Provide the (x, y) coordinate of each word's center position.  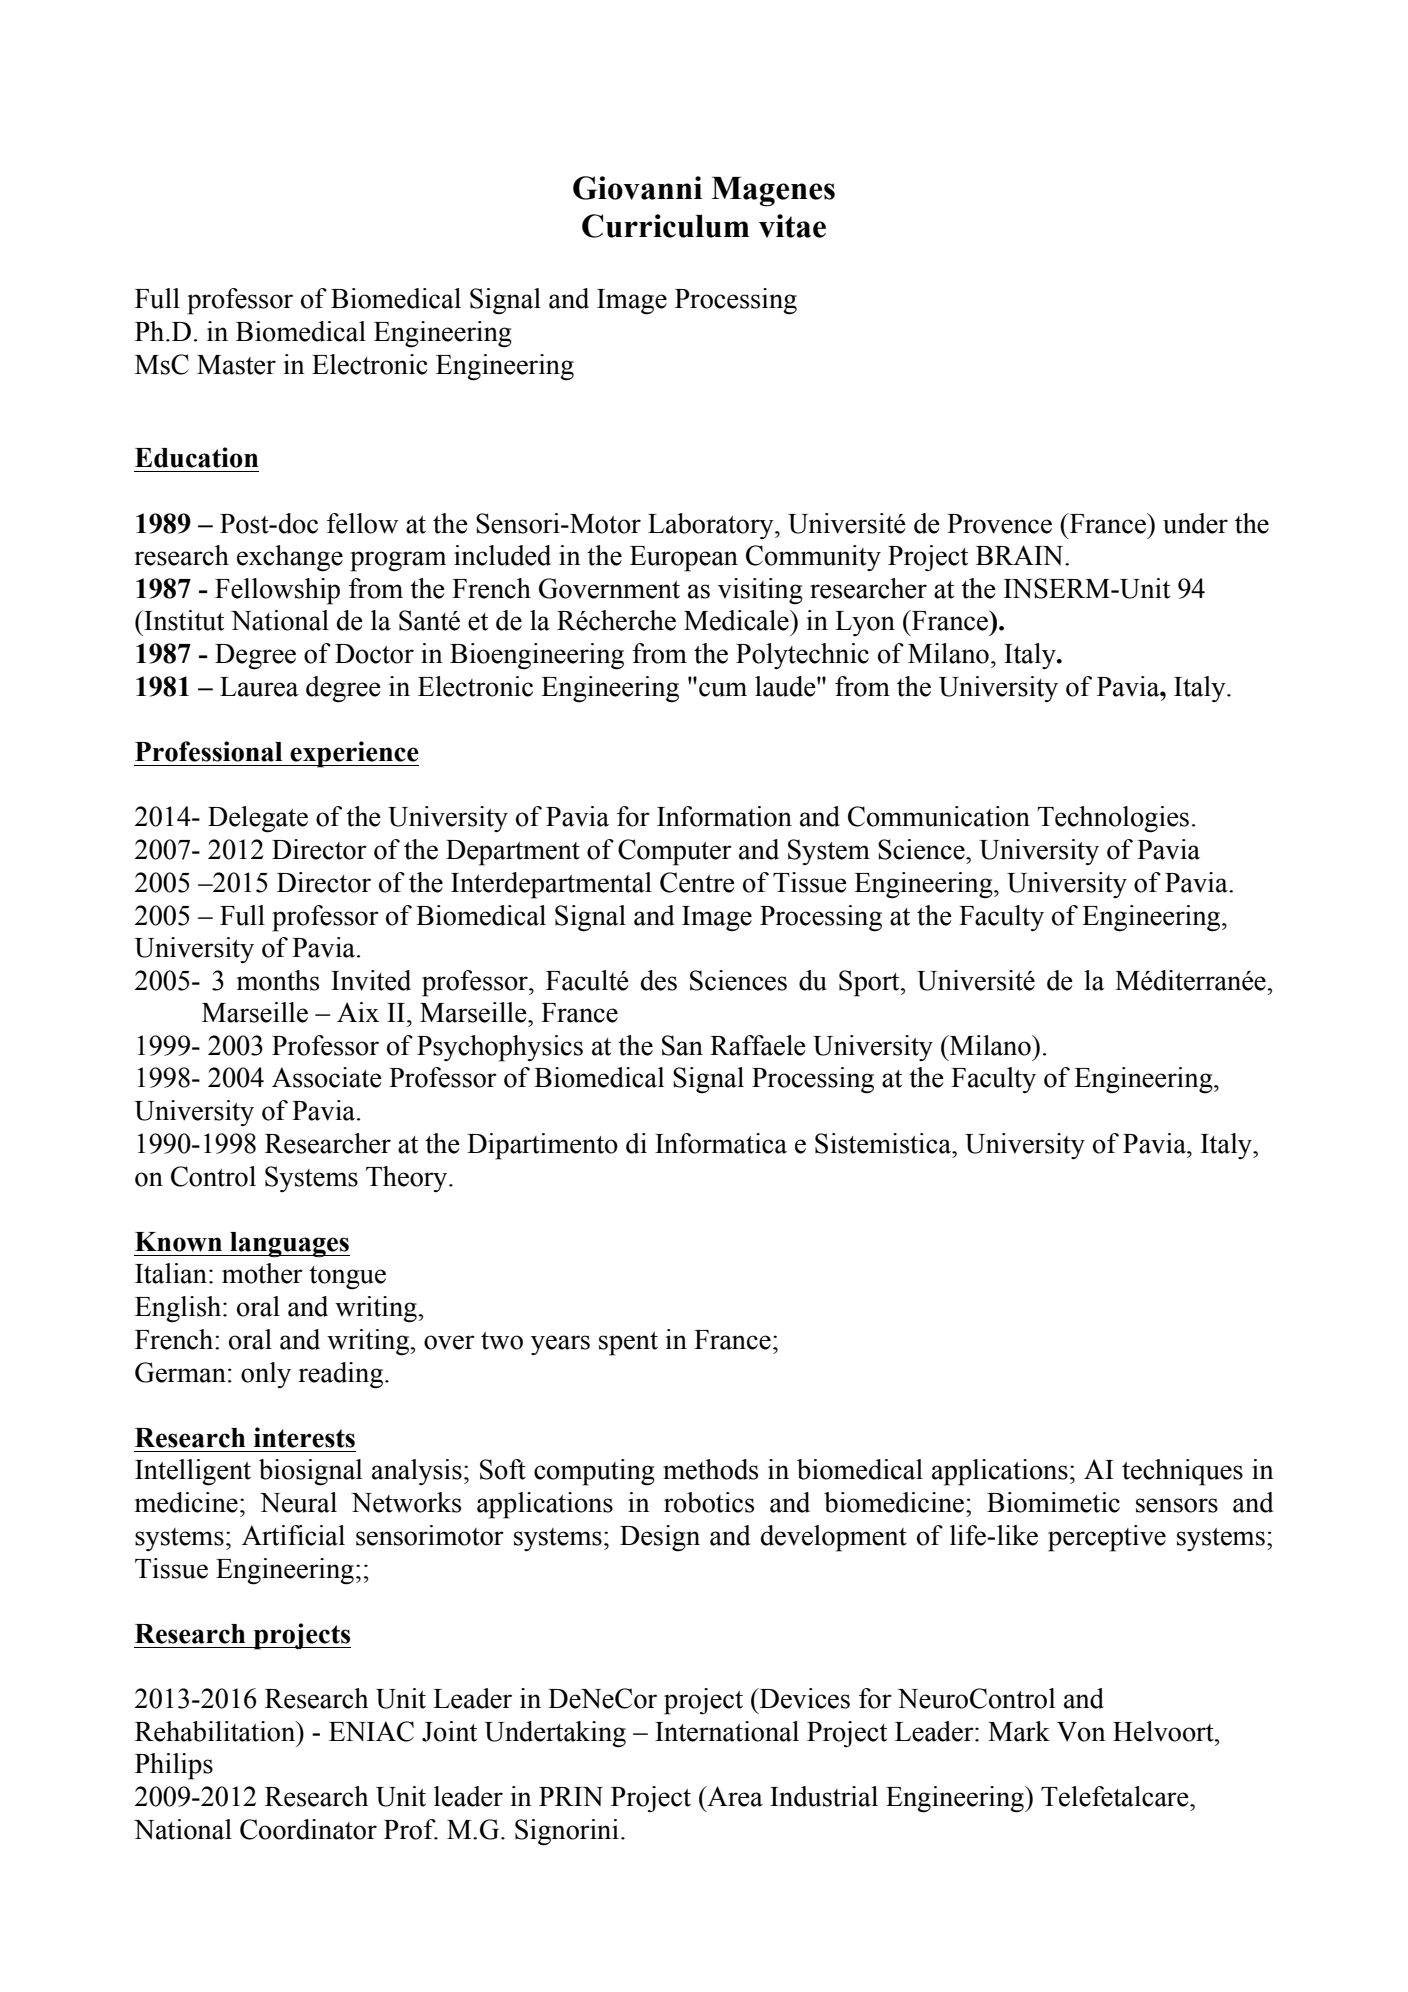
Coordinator (308, 1829)
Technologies (1113, 819)
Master (236, 365)
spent (628, 1344)
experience (353, 754)
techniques (1182, 1472)
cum (723, 689)
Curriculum (665, 226)
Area (734, 1796)
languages (289, 1245)
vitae (792, 226)
